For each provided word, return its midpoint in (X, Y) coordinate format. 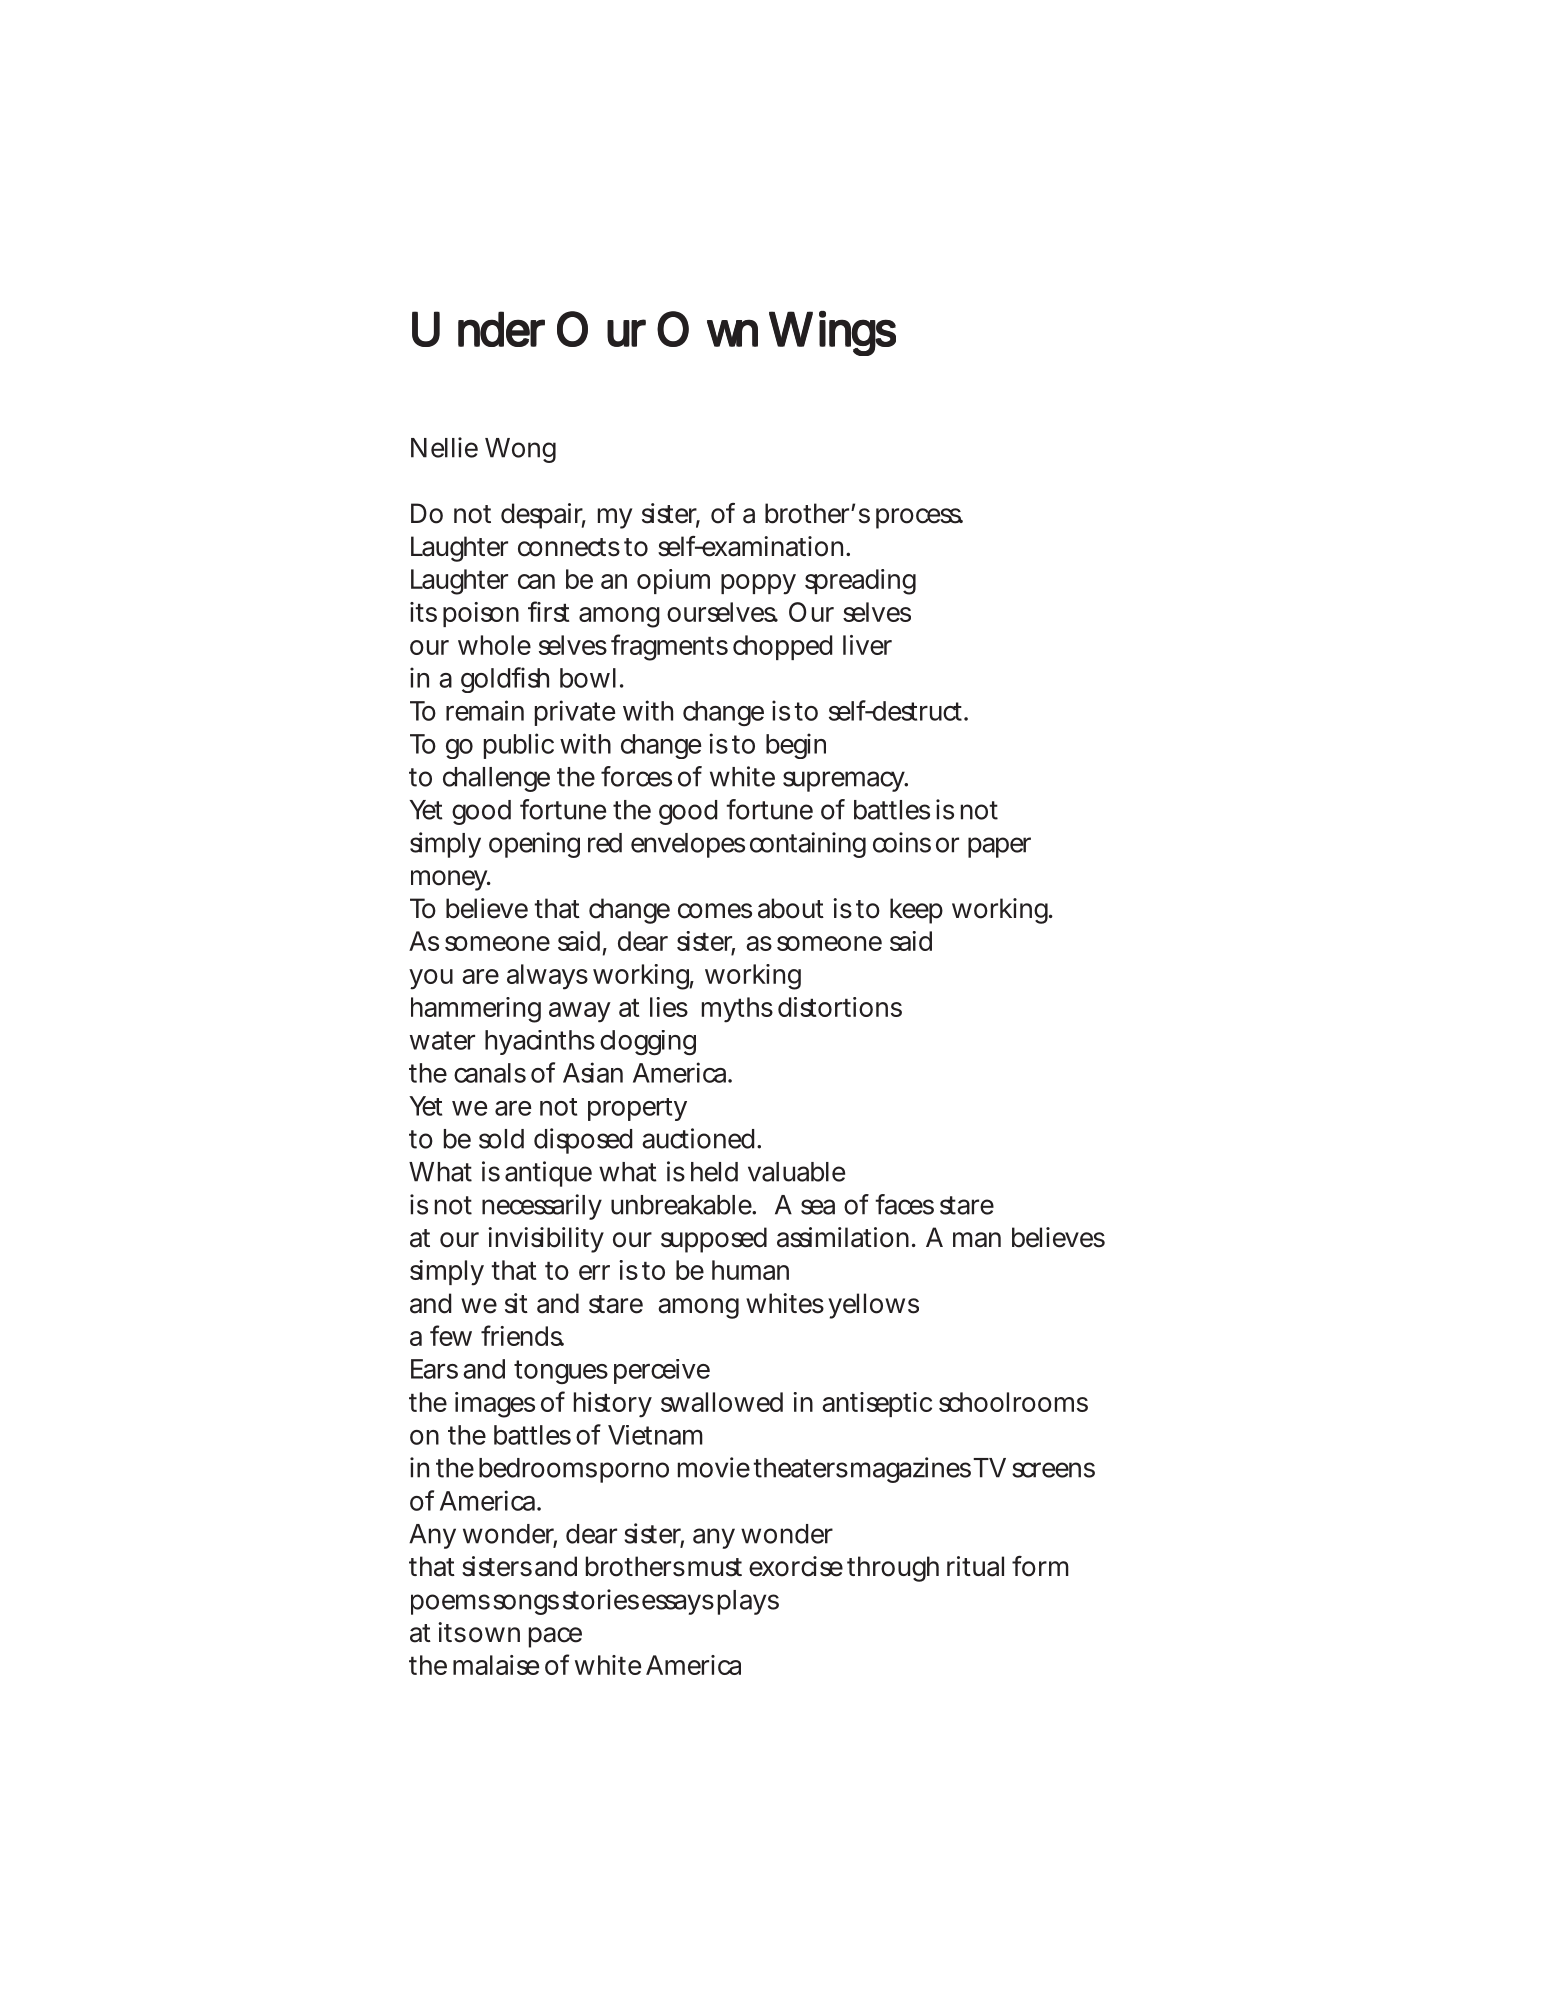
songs (526, 1604)
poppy (758, 584)
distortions (840, 1007)
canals (490, 1073)
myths (737, 1010)
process (919, 518)
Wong (520, 450)
